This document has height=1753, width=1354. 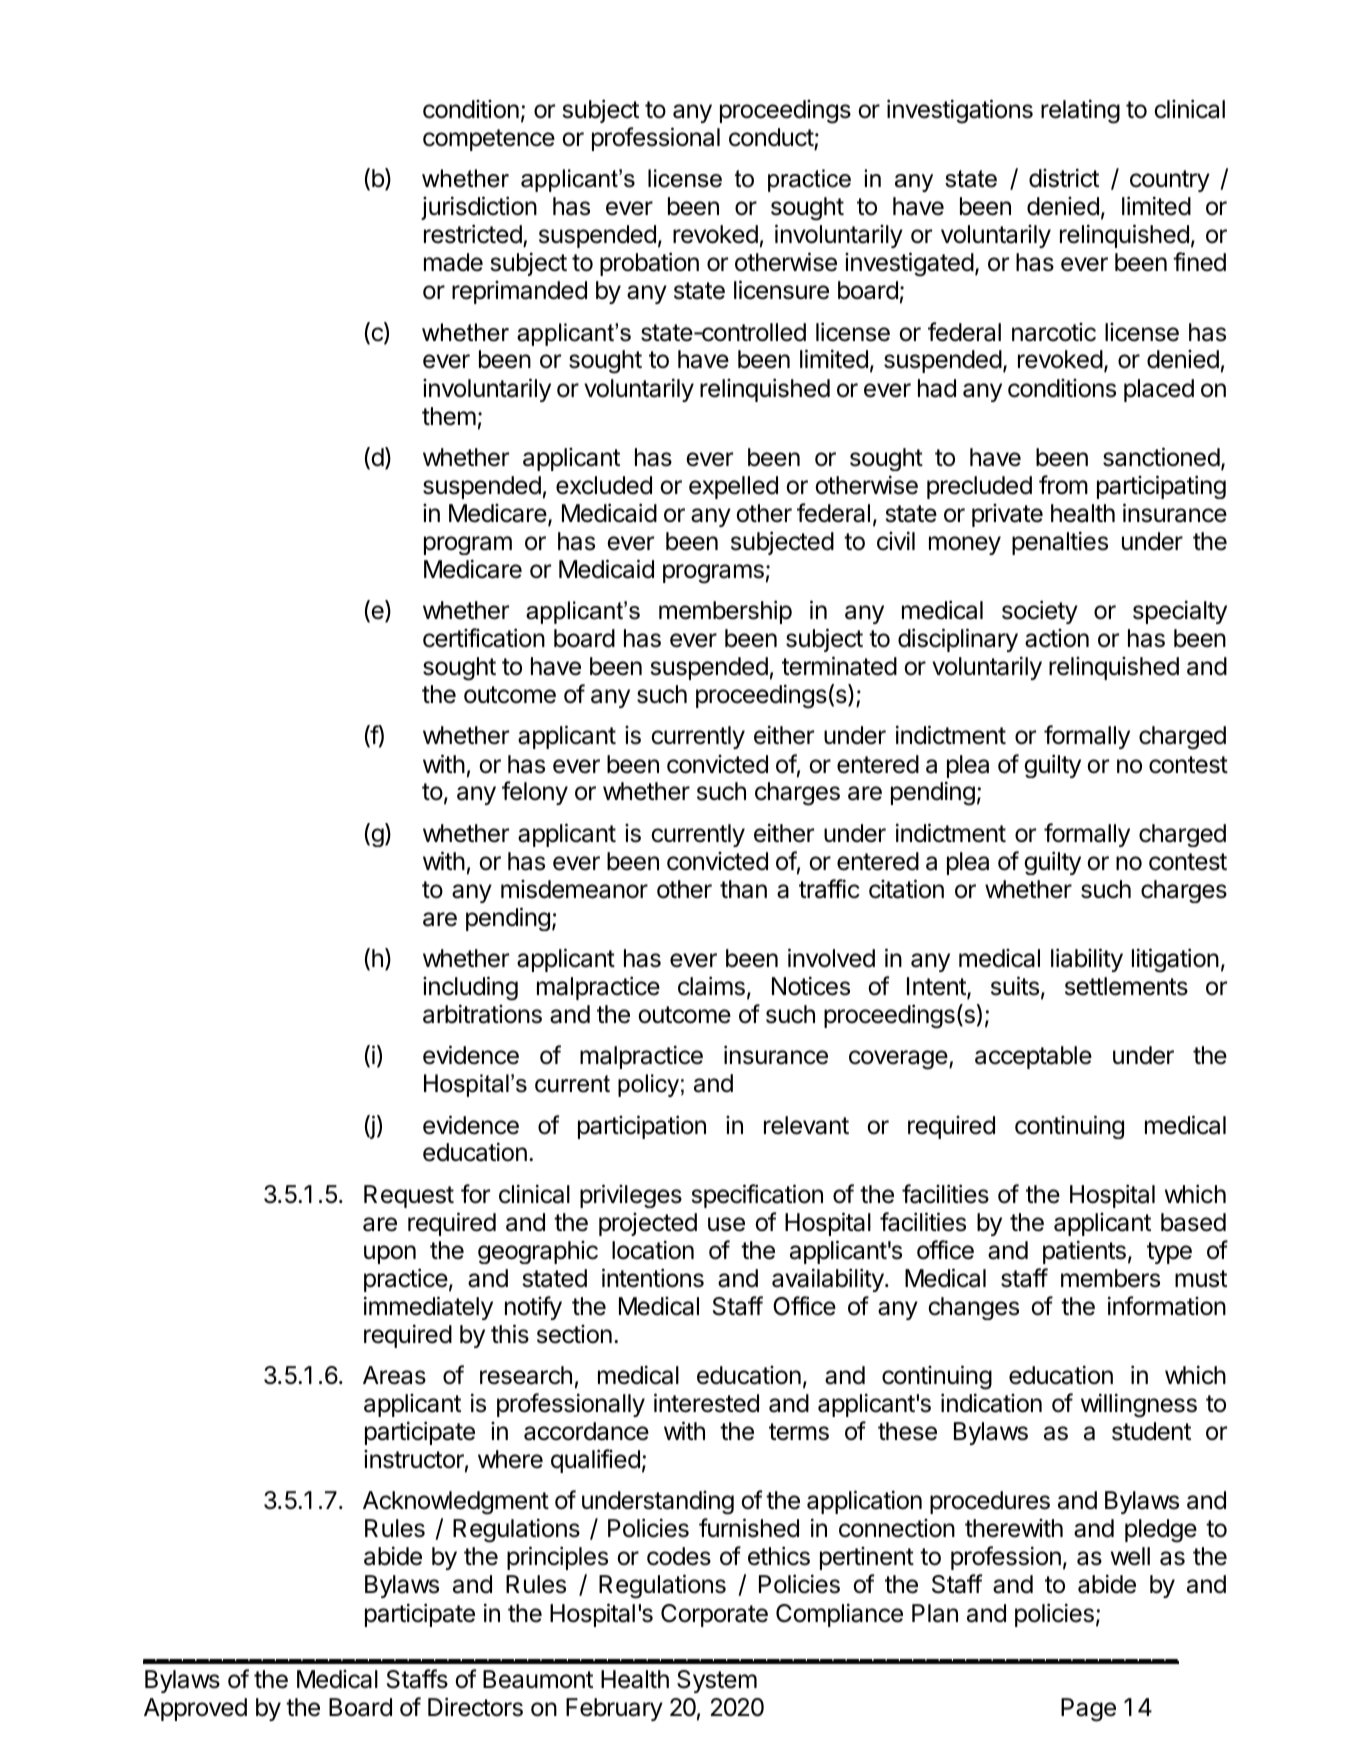 I want to click on than, so click(x=743, y=889).
